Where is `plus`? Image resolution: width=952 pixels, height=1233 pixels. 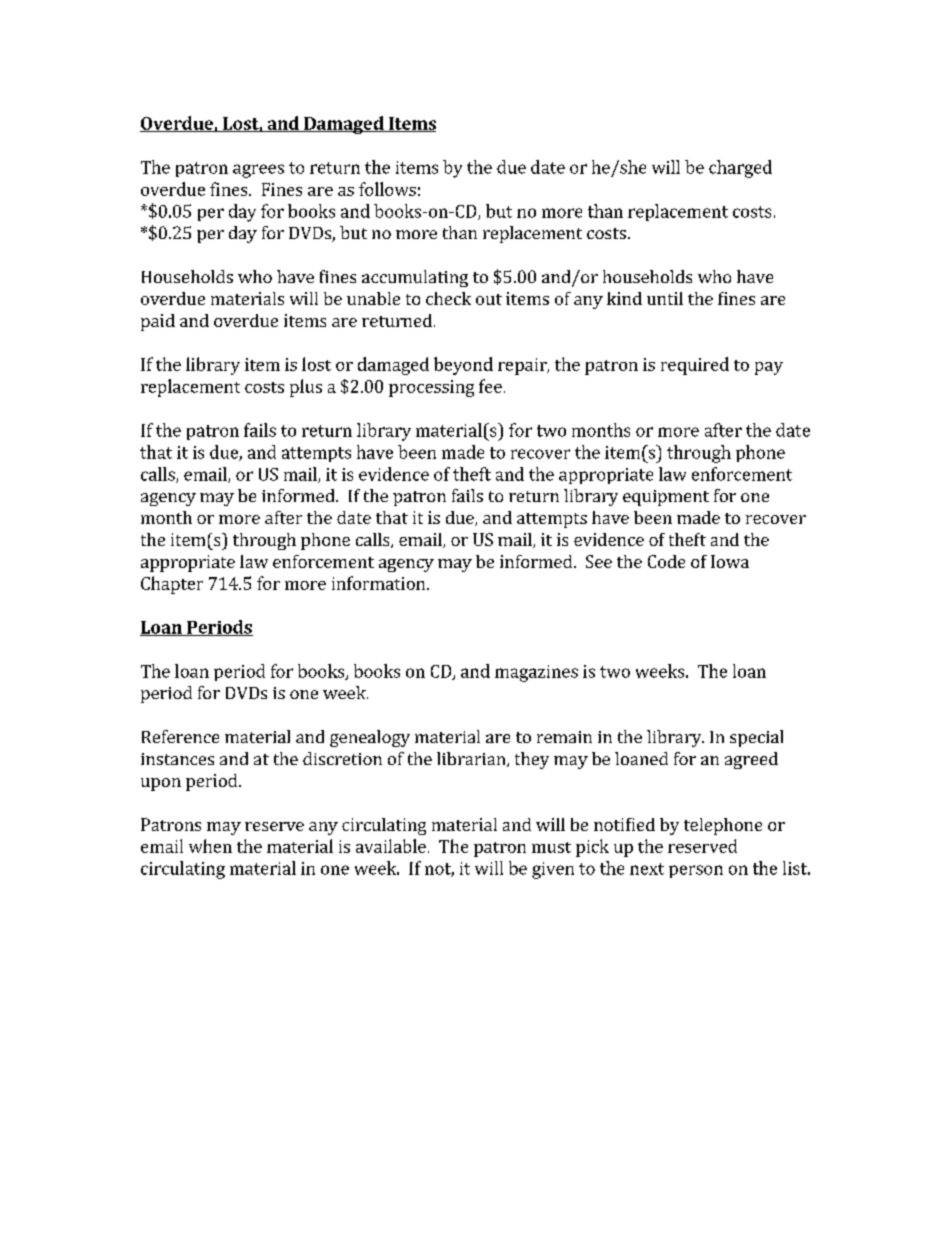 plus is located at coordinates (306, 388).
